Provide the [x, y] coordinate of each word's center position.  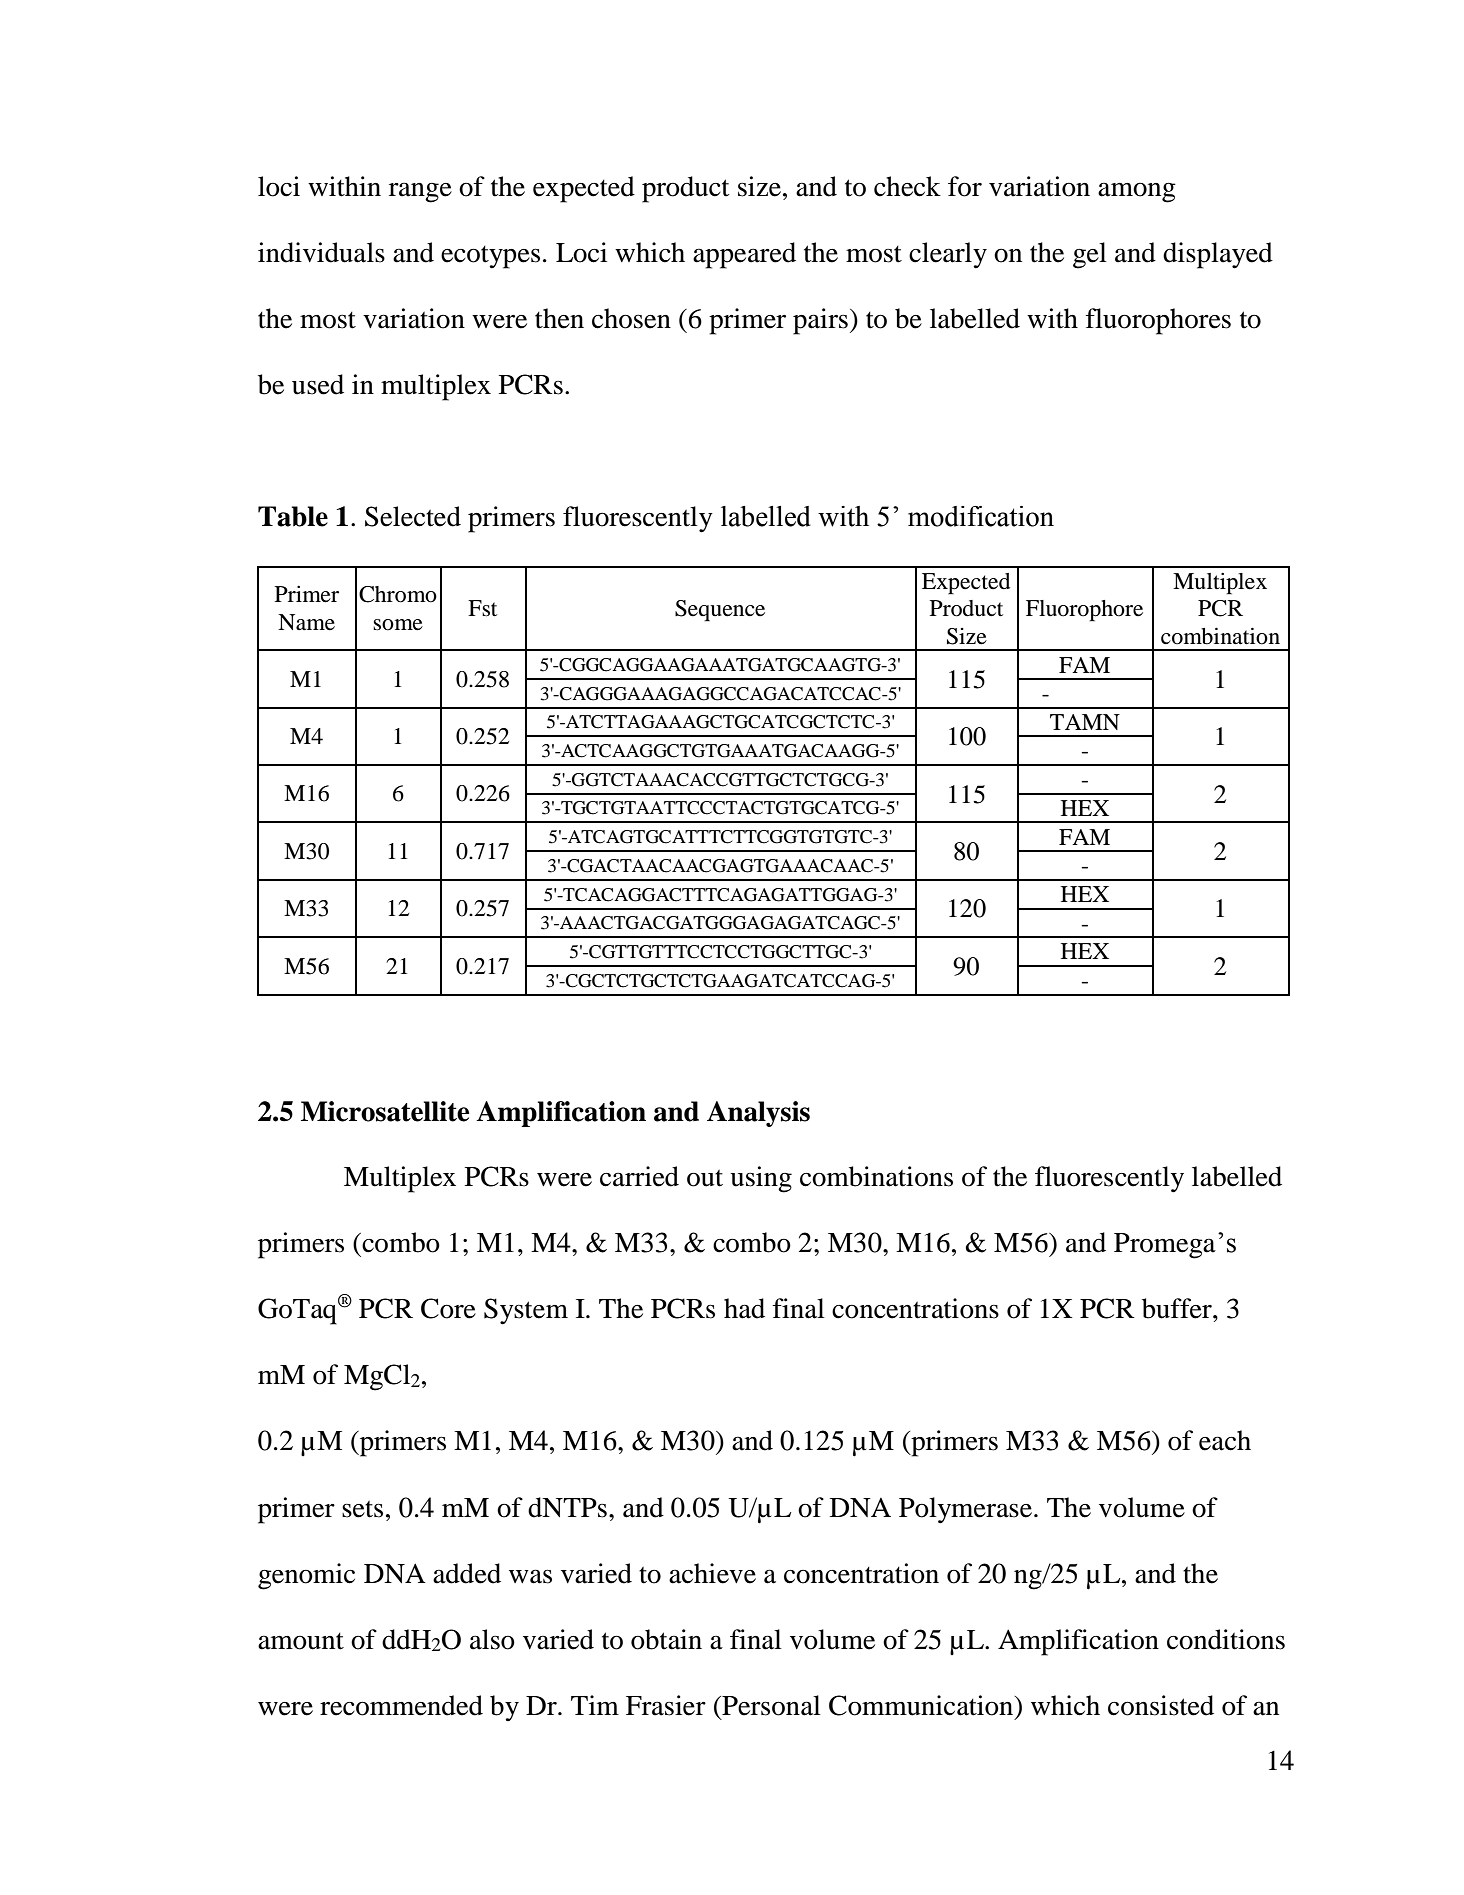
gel [1090, 255]
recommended [401, 1705]
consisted [1161, 1705]
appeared [744, 255]
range [420, 192]
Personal [770, 1705]
